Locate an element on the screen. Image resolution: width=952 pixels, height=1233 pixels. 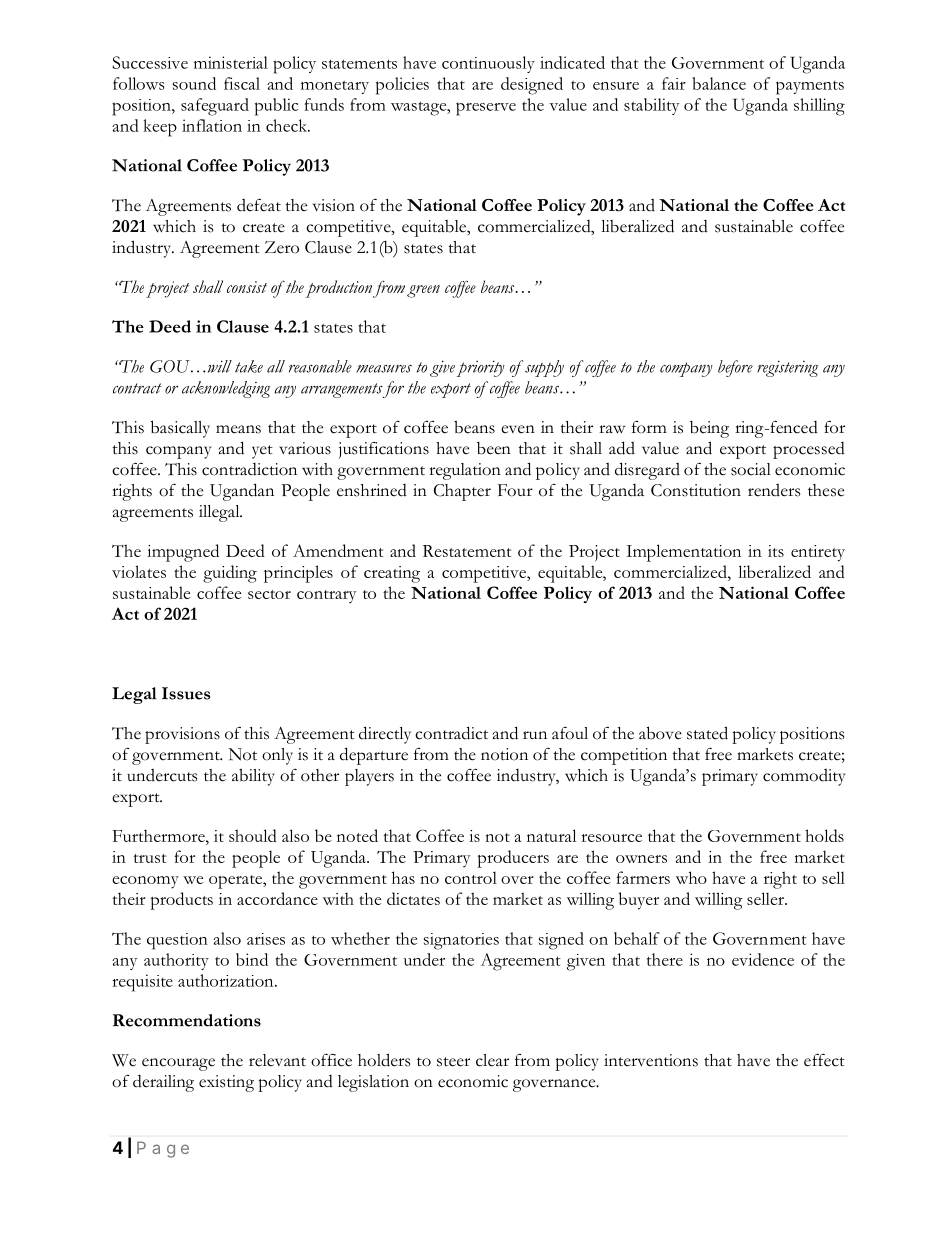
clear is located at coordinates (492, 1060).
